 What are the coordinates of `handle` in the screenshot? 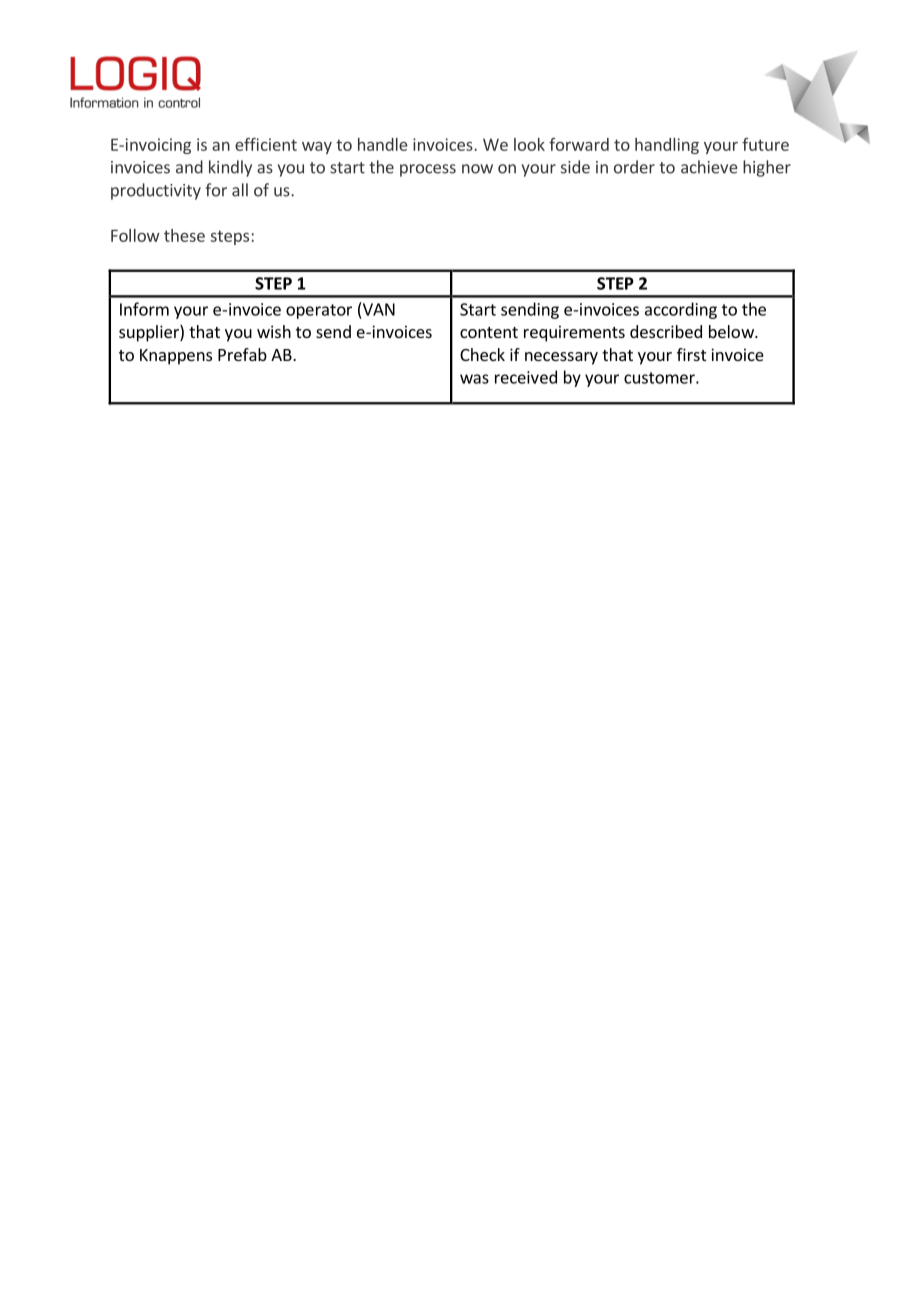 It's located at (383, 144).
